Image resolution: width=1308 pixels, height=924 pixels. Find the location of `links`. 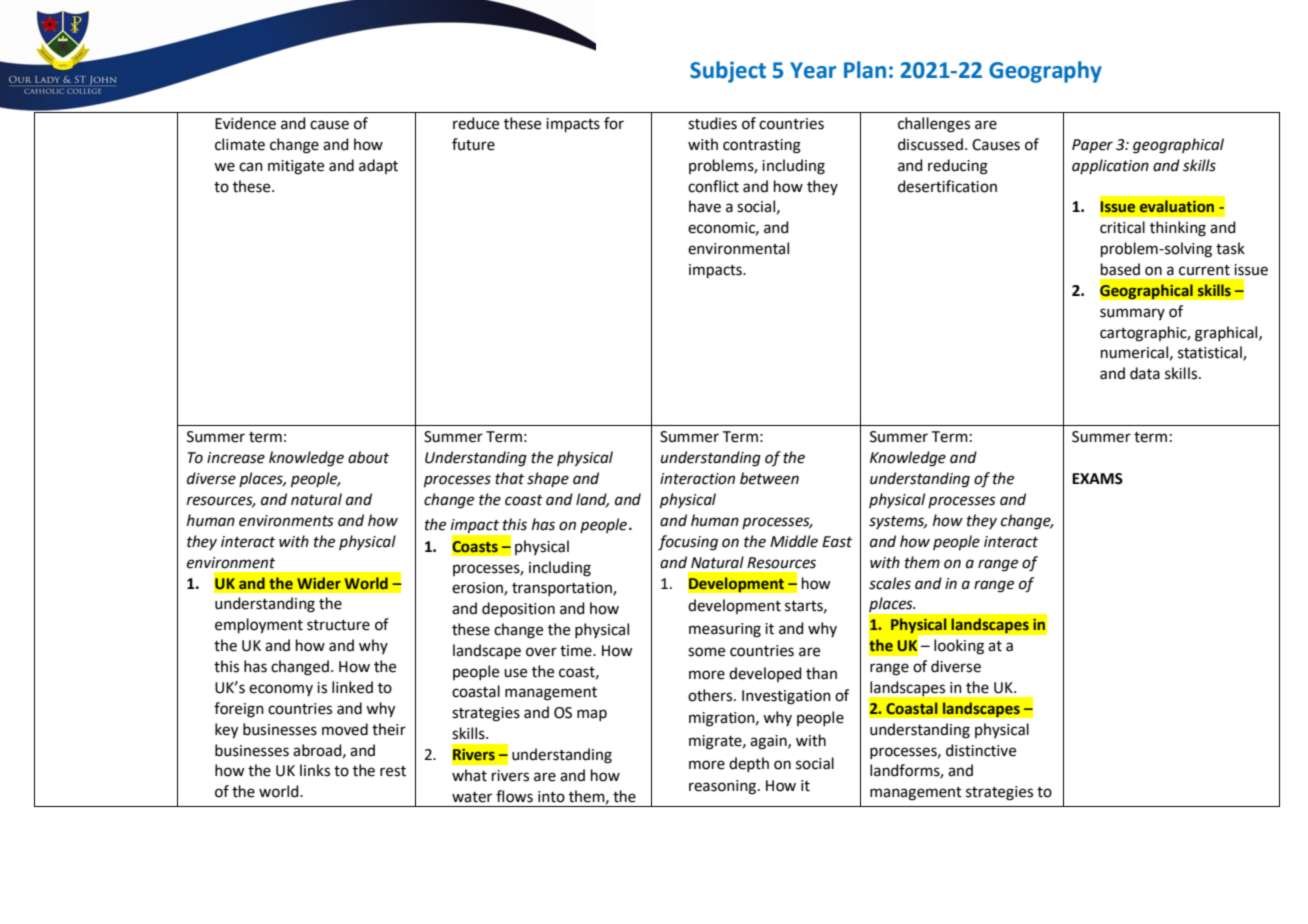

links is located at coordinates (315, 770).
